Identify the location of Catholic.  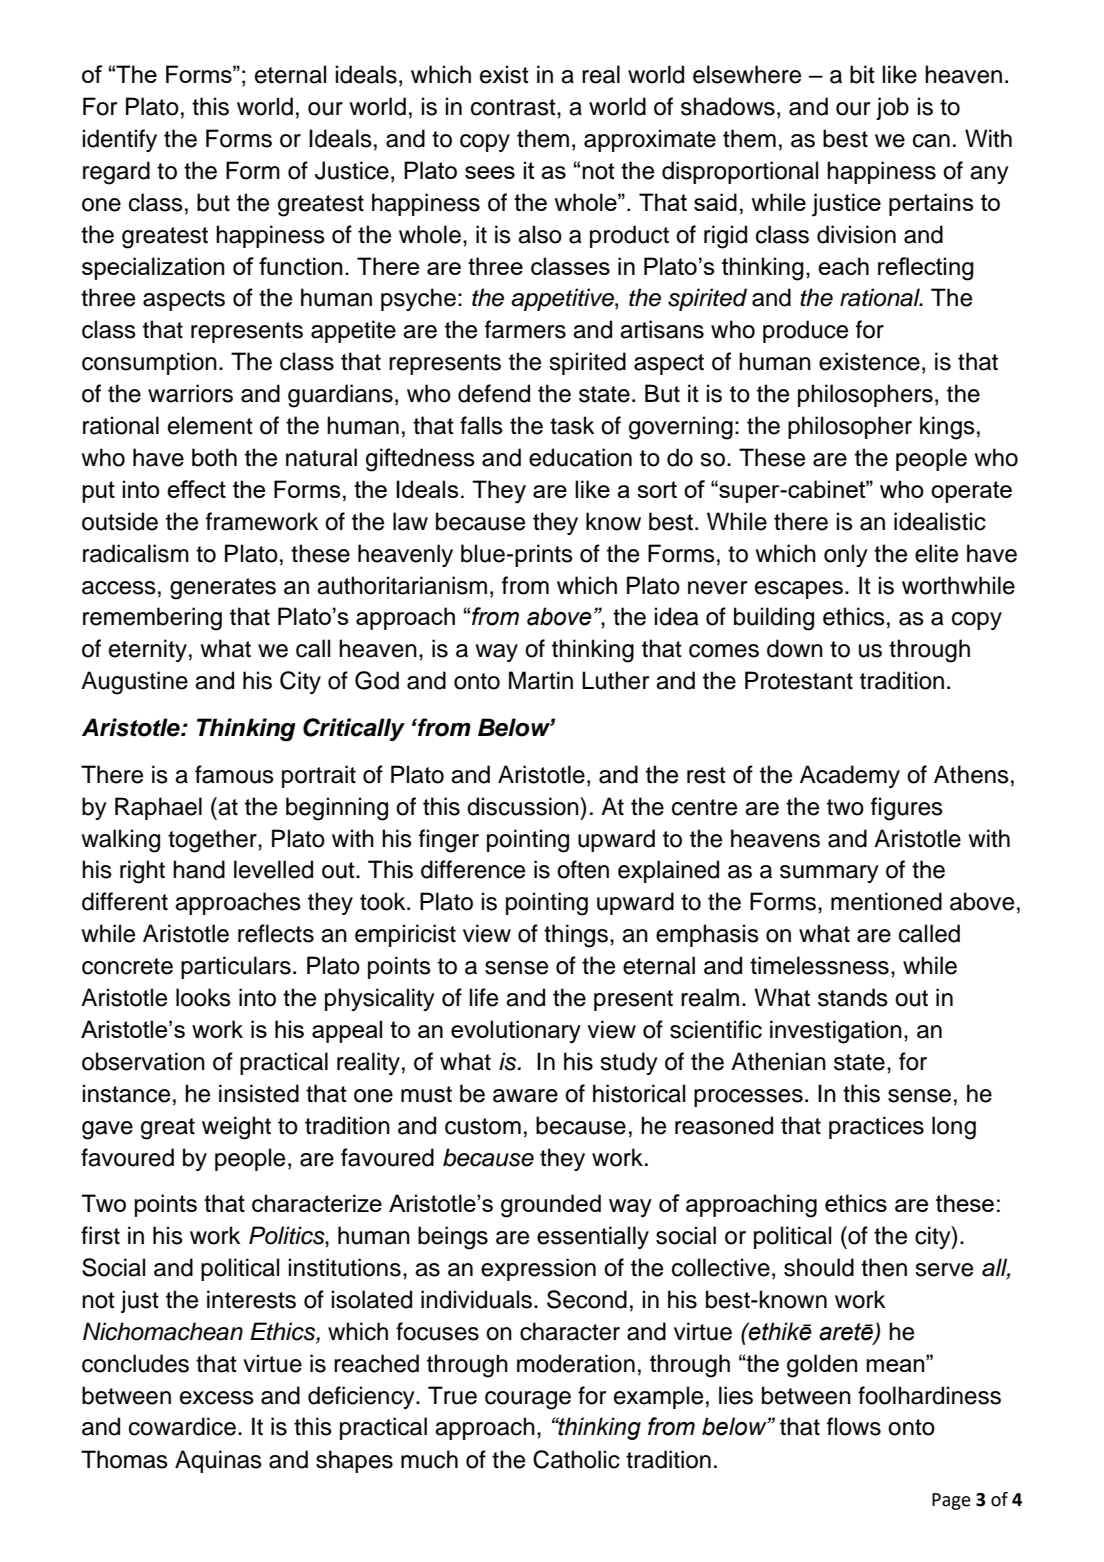
(576, 1459).
